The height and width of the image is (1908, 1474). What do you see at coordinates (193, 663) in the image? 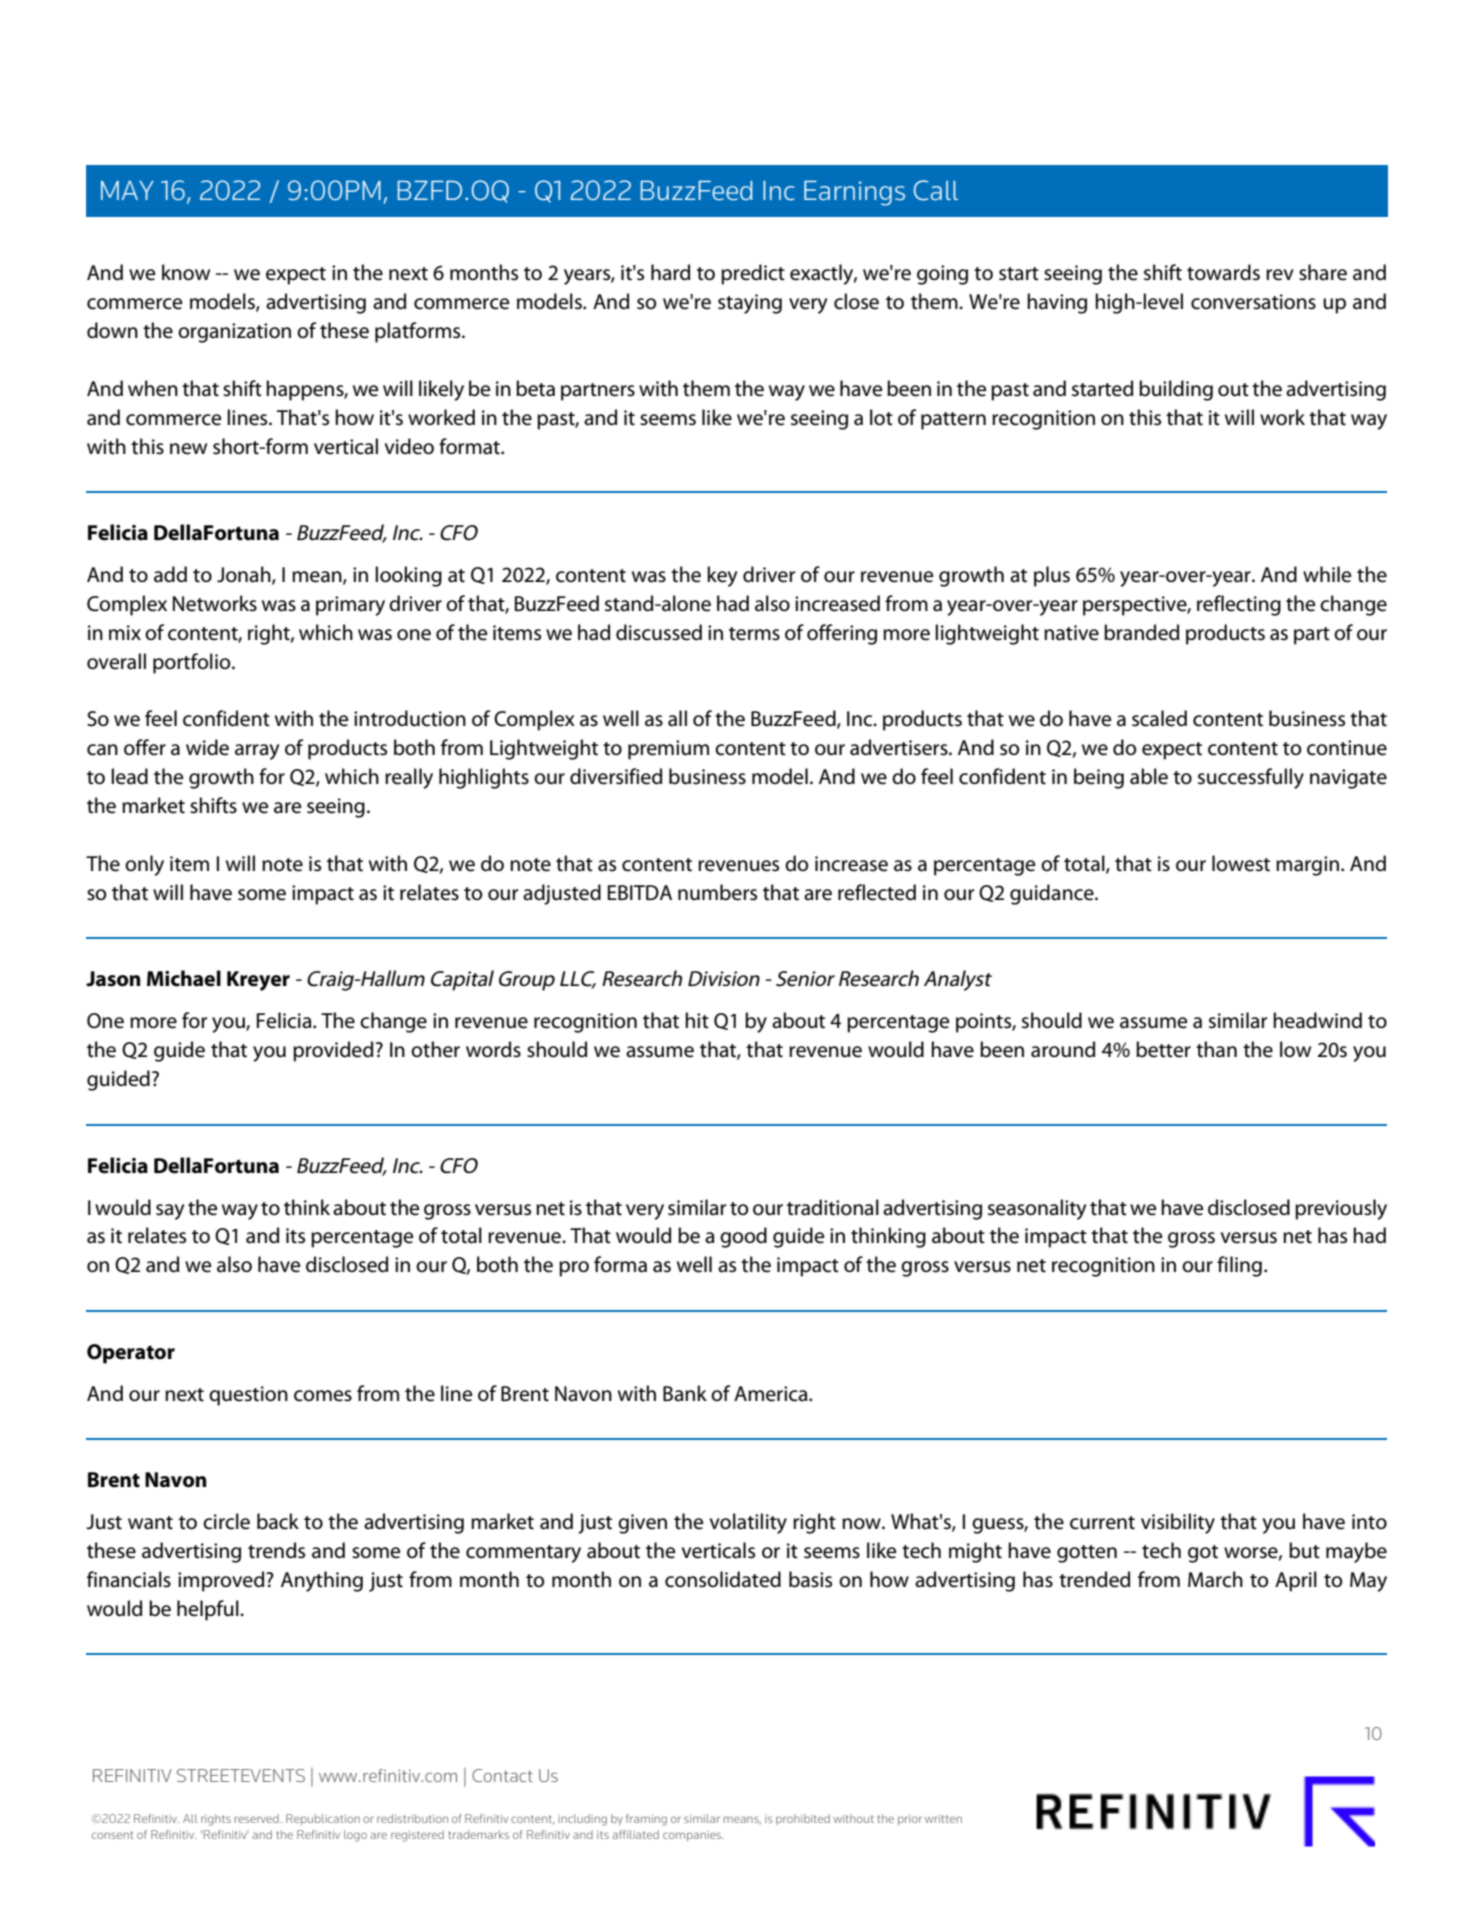
I see `portfolio` at bounding box center [193, 663].
